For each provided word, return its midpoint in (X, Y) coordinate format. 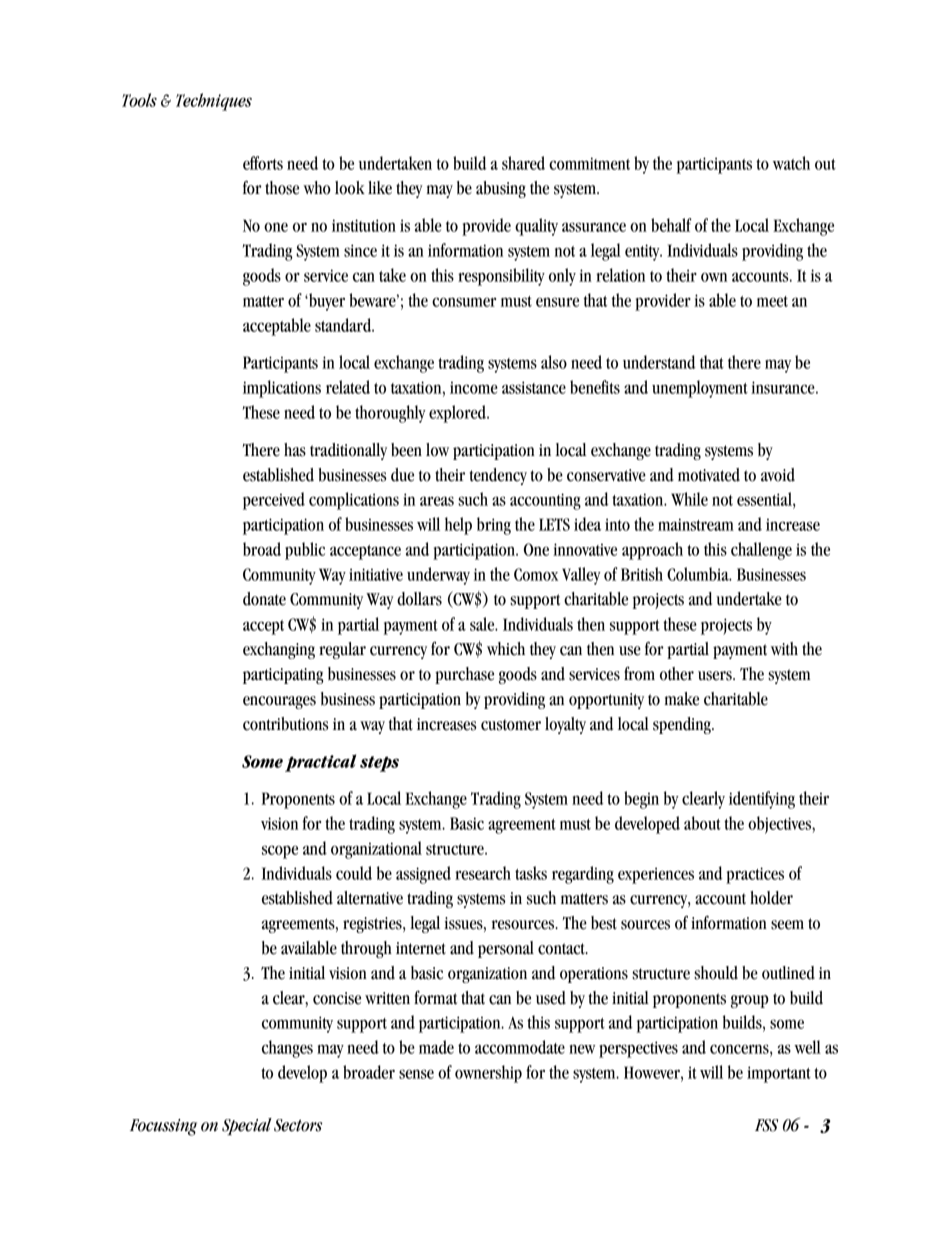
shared (523, 163)
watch (791, 163)
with (784, 649)
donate (264, 599)
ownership (488, 1074)
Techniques (214, 102)
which (506, 649)
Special (247, 1126)
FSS (766, 1125)
